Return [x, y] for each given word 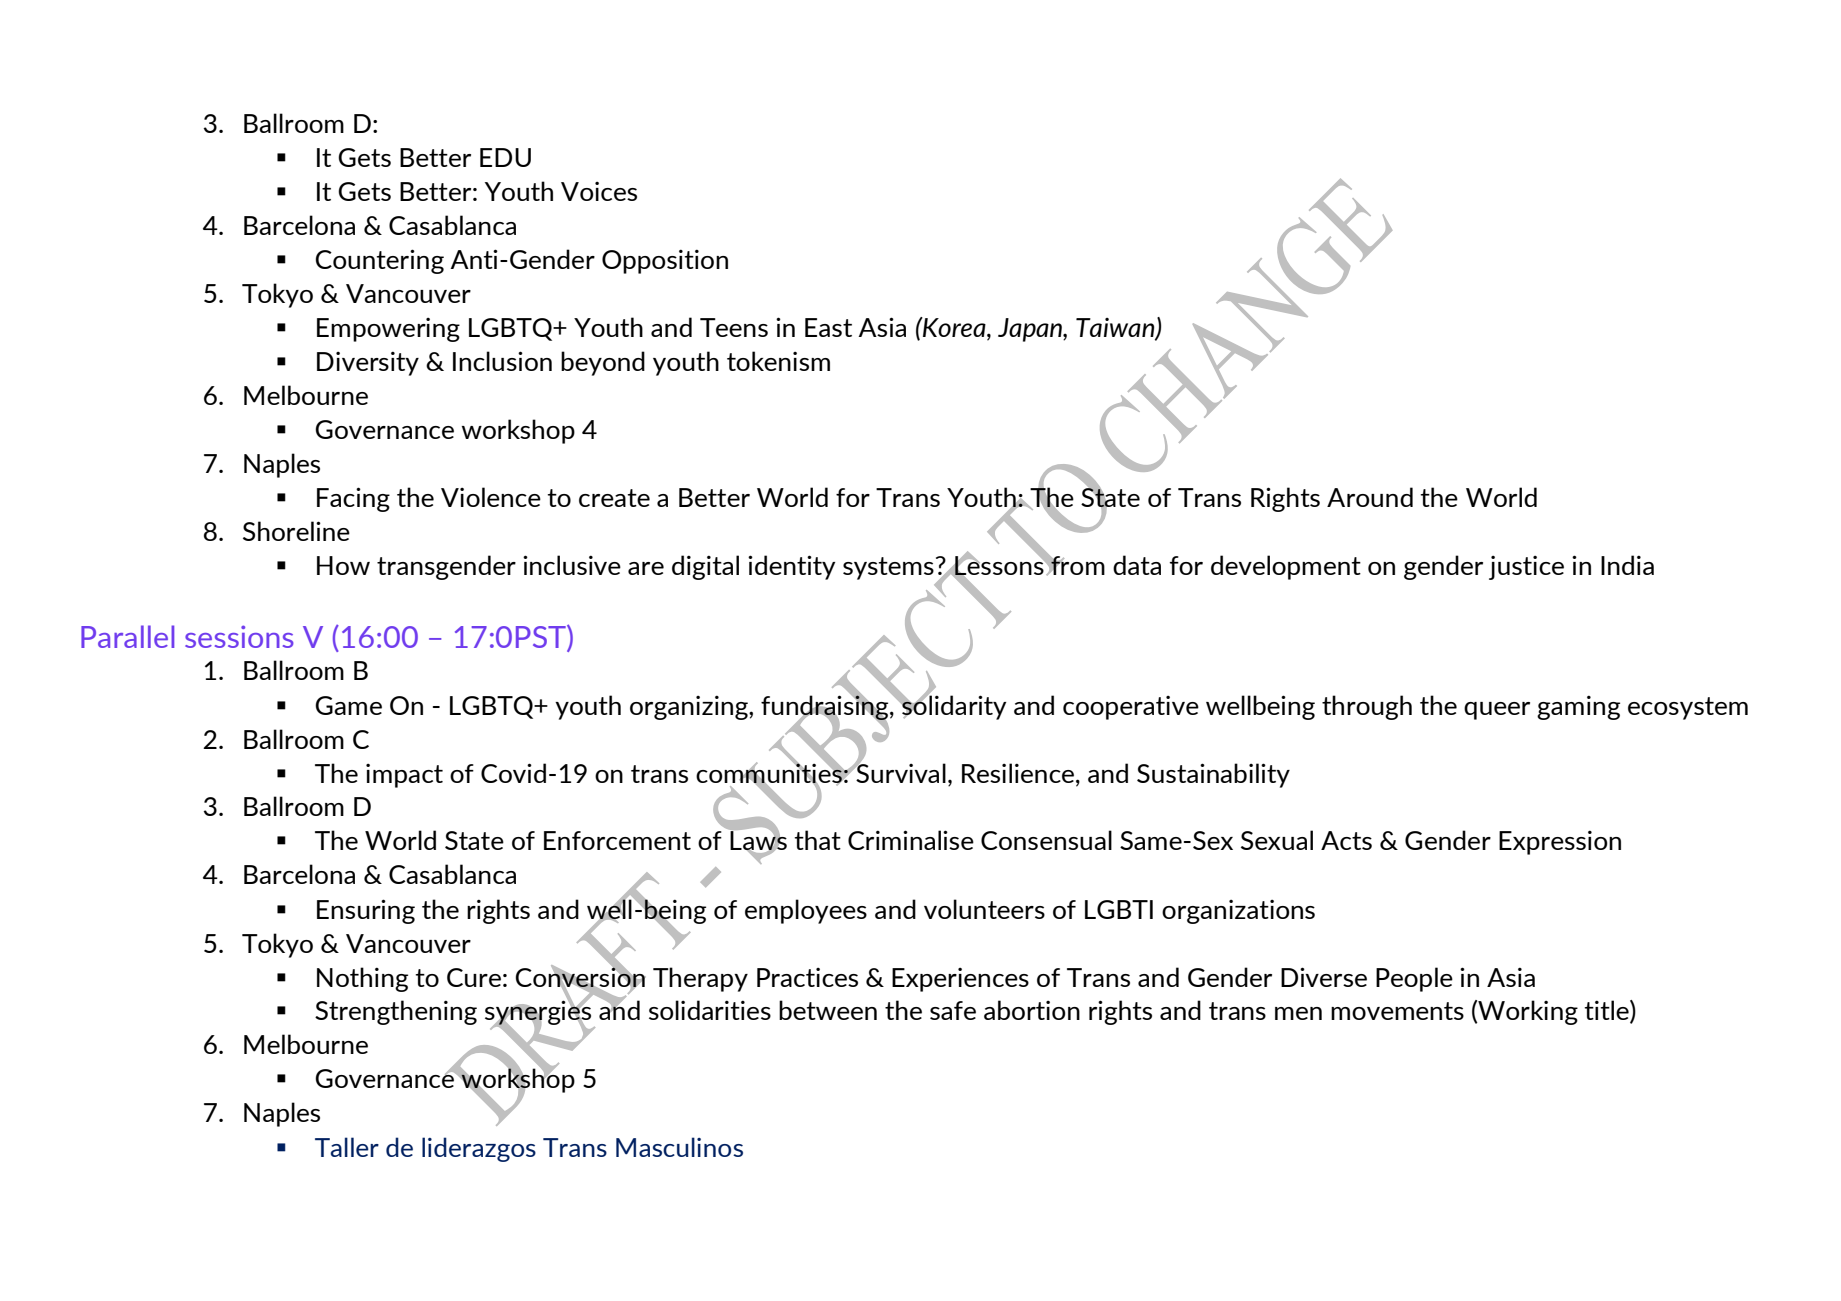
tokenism [778, 361]
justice [1526, 568]
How [343, 565]
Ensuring [366, 911]
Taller [347, 1147]
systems [888, 568]
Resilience [1019, 773]
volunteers [984, 909]
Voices [599, 191]
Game [348, 705]
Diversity [368, 363]
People [1414, 979]
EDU [505, 157]
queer [1497, 711]
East [828, 327]
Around [1370, 497]
